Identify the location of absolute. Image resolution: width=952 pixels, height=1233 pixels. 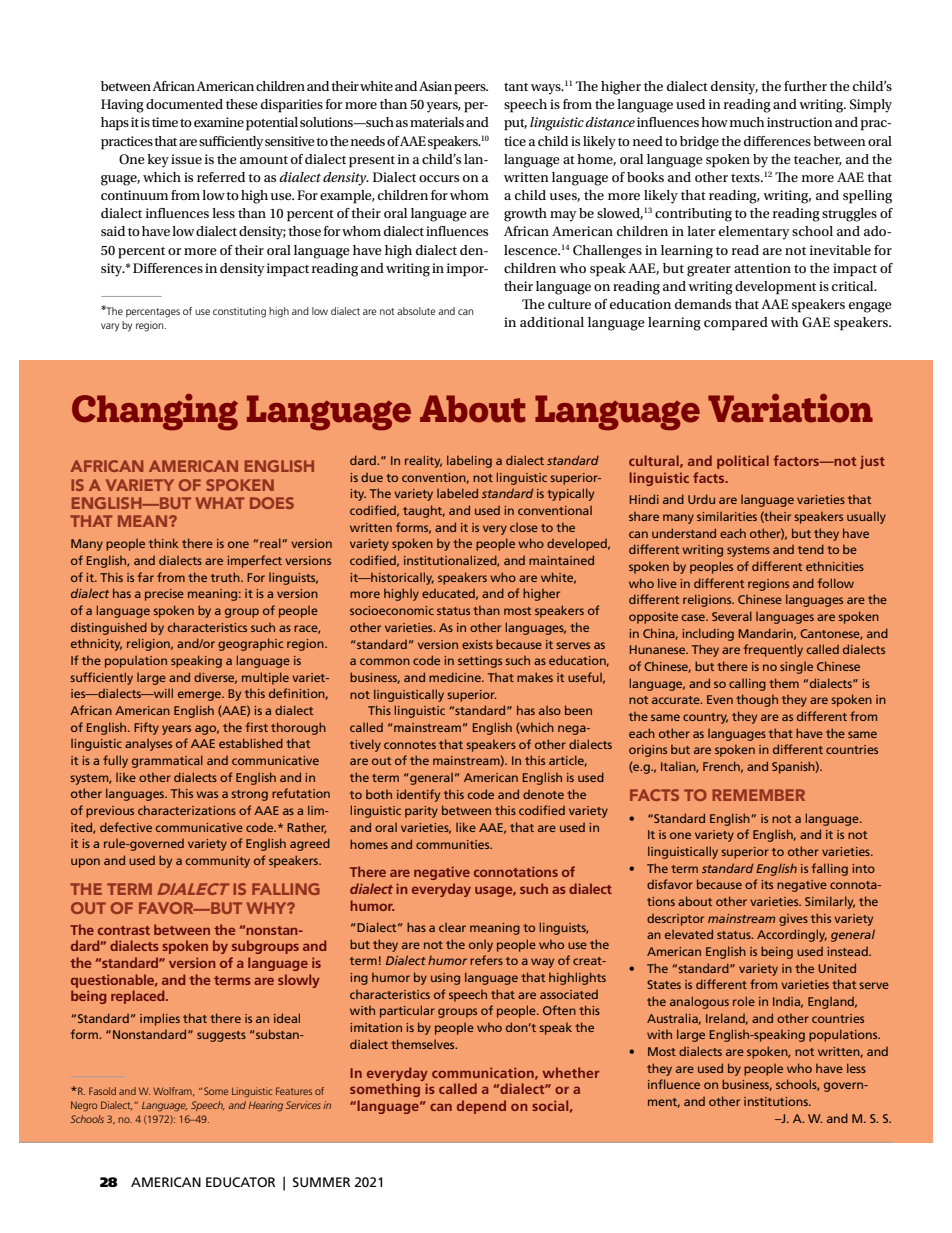
(416, 311).
